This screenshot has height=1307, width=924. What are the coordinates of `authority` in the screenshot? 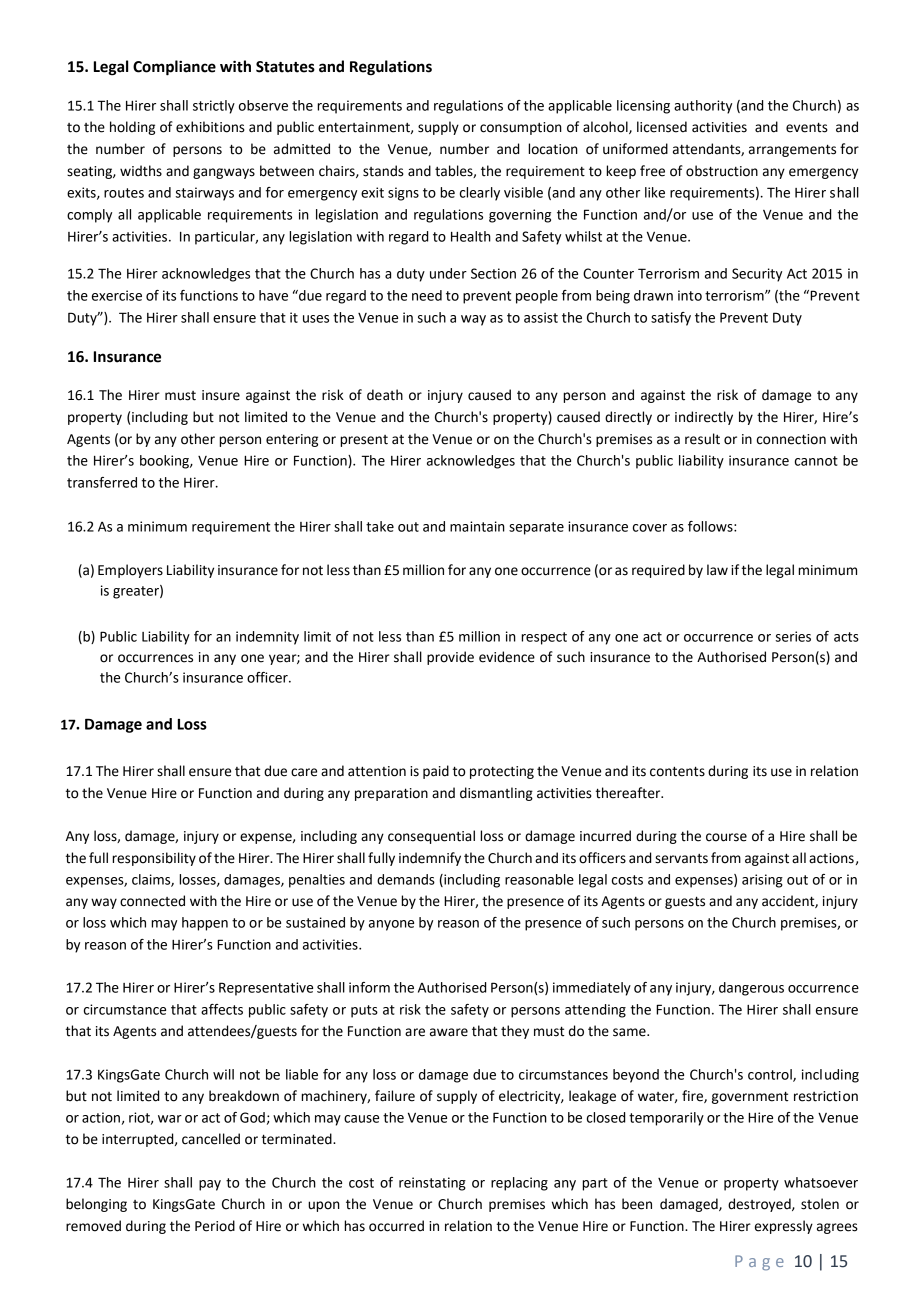 It's located at (703, 107).
